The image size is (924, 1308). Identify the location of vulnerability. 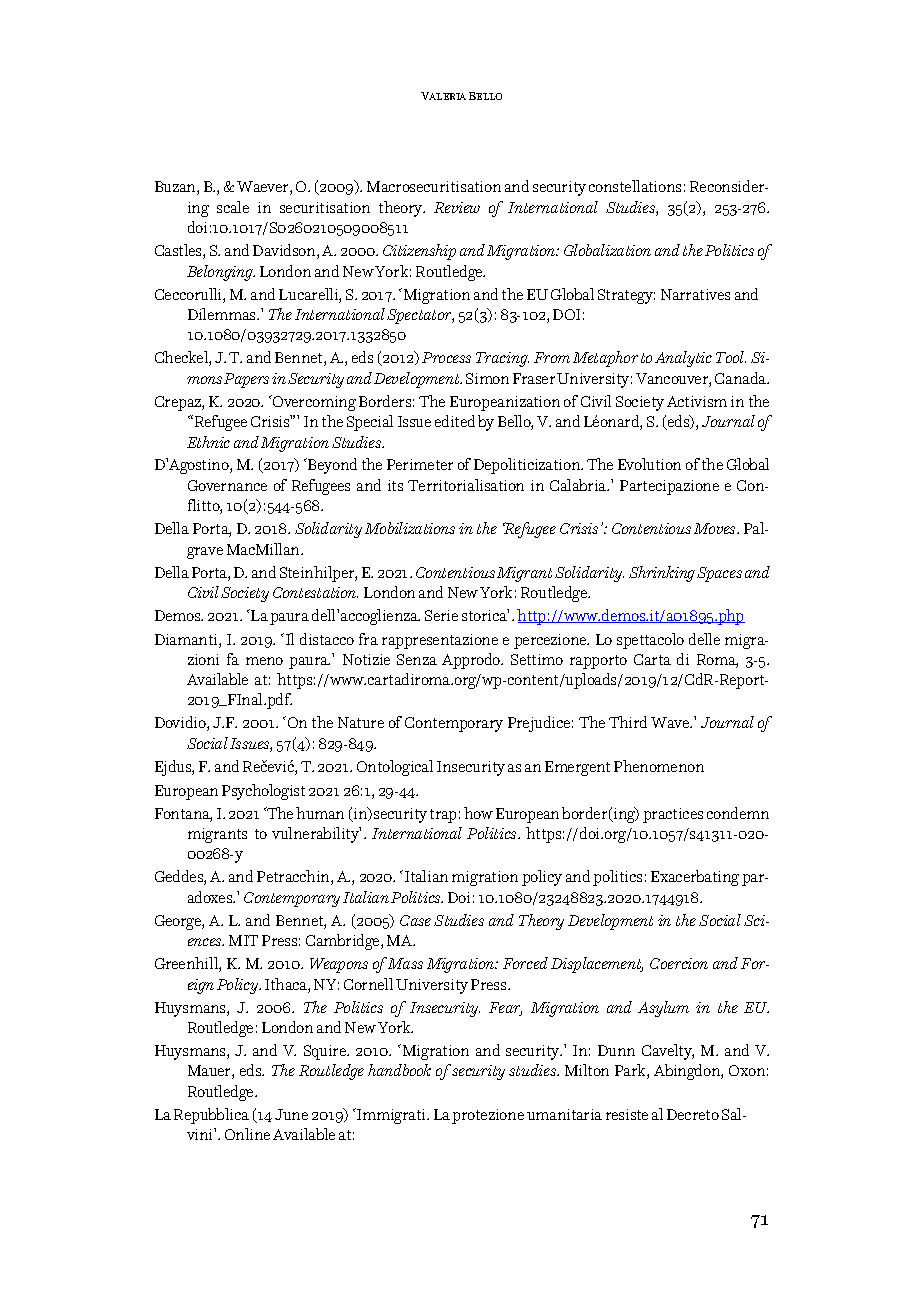
(316, 835).
